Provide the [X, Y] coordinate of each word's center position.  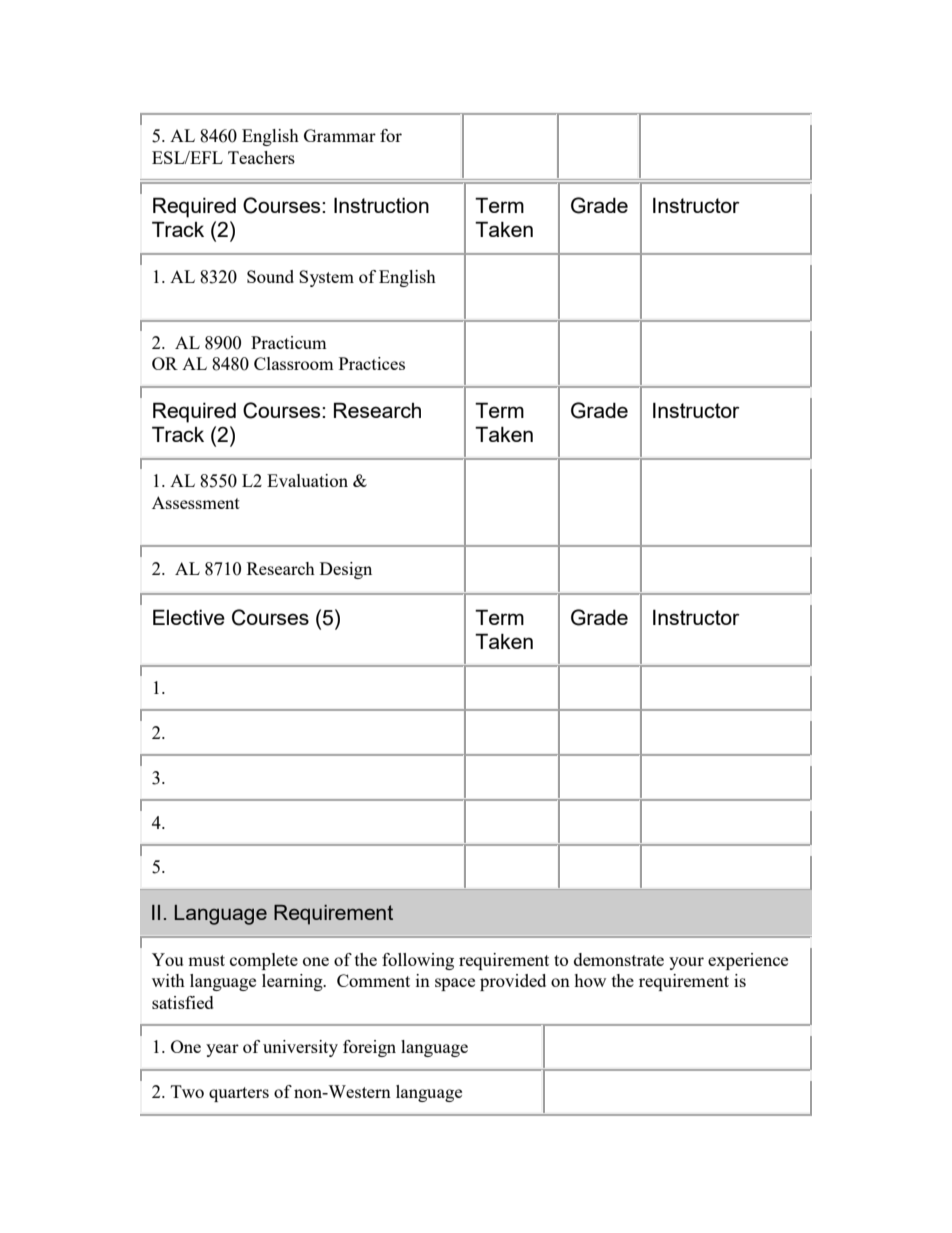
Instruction [381, 205]
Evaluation [307, 480]
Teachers [261, 157]
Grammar [340, 135]
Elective [189, 617]
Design [346, 570]
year [222, 1050]
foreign [369, 1048]
